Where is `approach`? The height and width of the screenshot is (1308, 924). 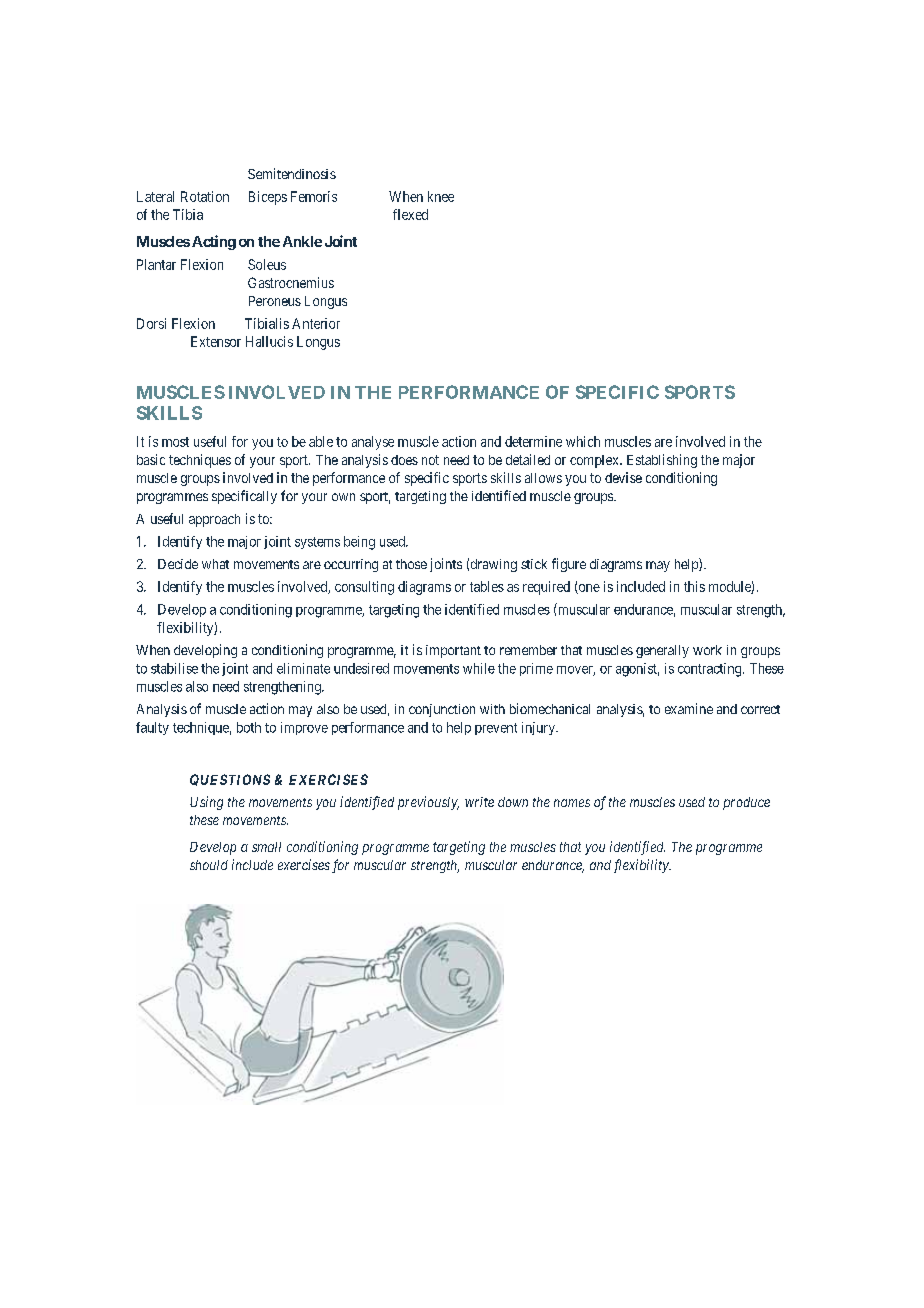
approach is located at coordinates (214, 520).
